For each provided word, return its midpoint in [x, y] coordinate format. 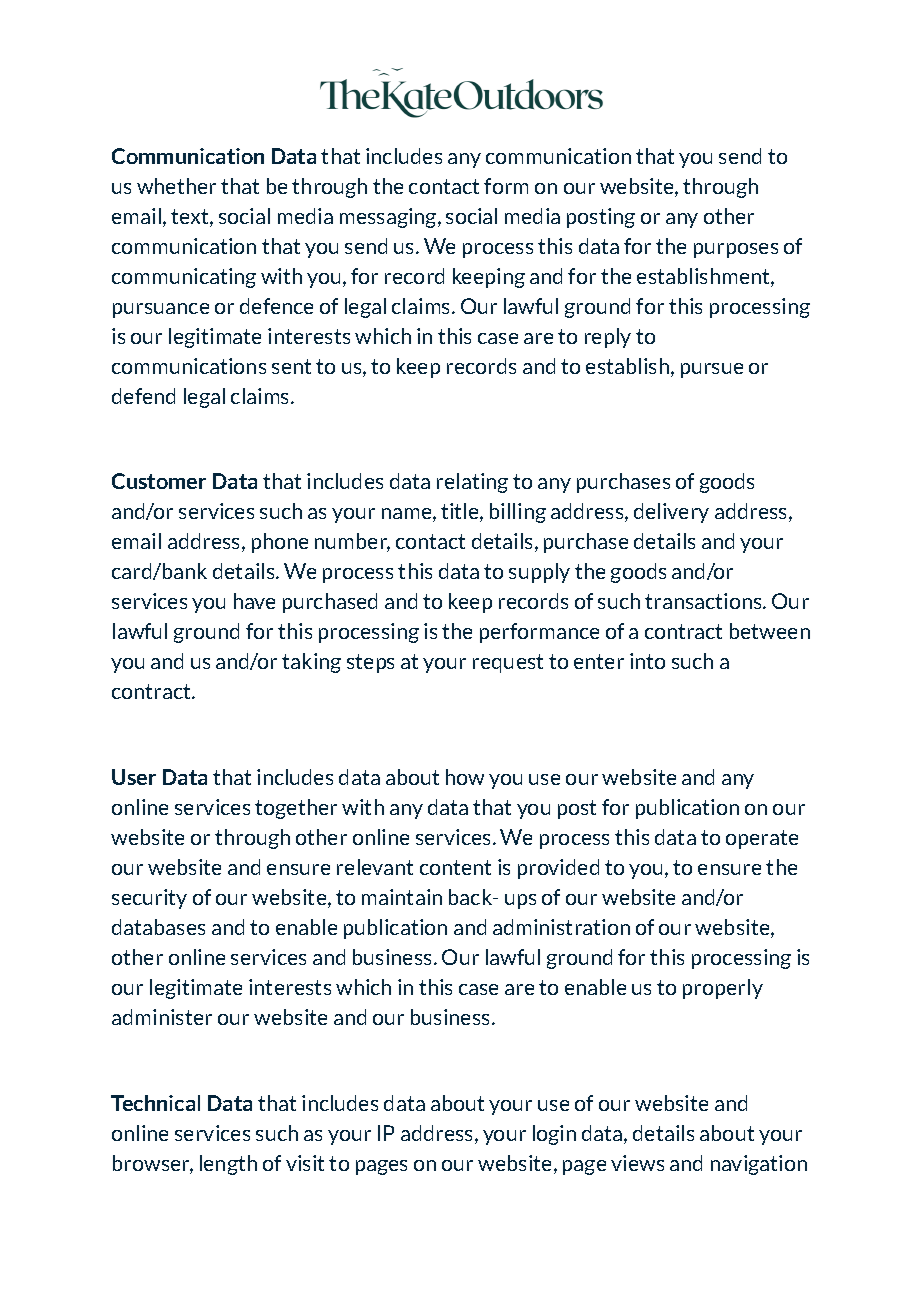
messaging [389, 218]
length [228, 1165]
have [254, 601]
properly [723, 989]
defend [143, 396]
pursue [712, 370]
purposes [736, 250]
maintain [402, 897]
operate [762, 839]
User [134, 777]
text [191, 218]
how [465, 777]
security [149, 899]
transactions [704, 601]
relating [472, 483]
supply [539, 573]
